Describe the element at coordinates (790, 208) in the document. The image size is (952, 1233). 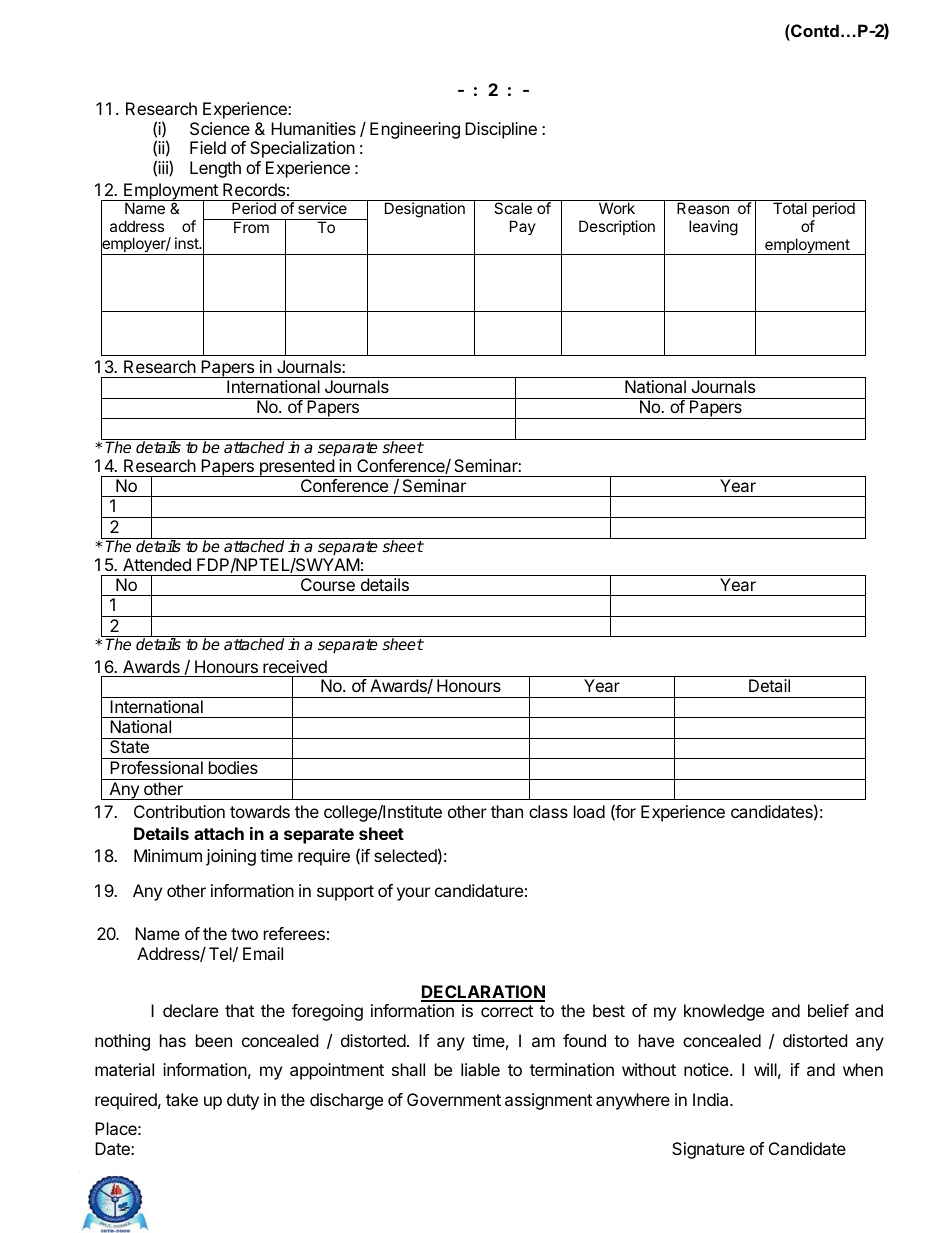
I see `Total` at that location.
